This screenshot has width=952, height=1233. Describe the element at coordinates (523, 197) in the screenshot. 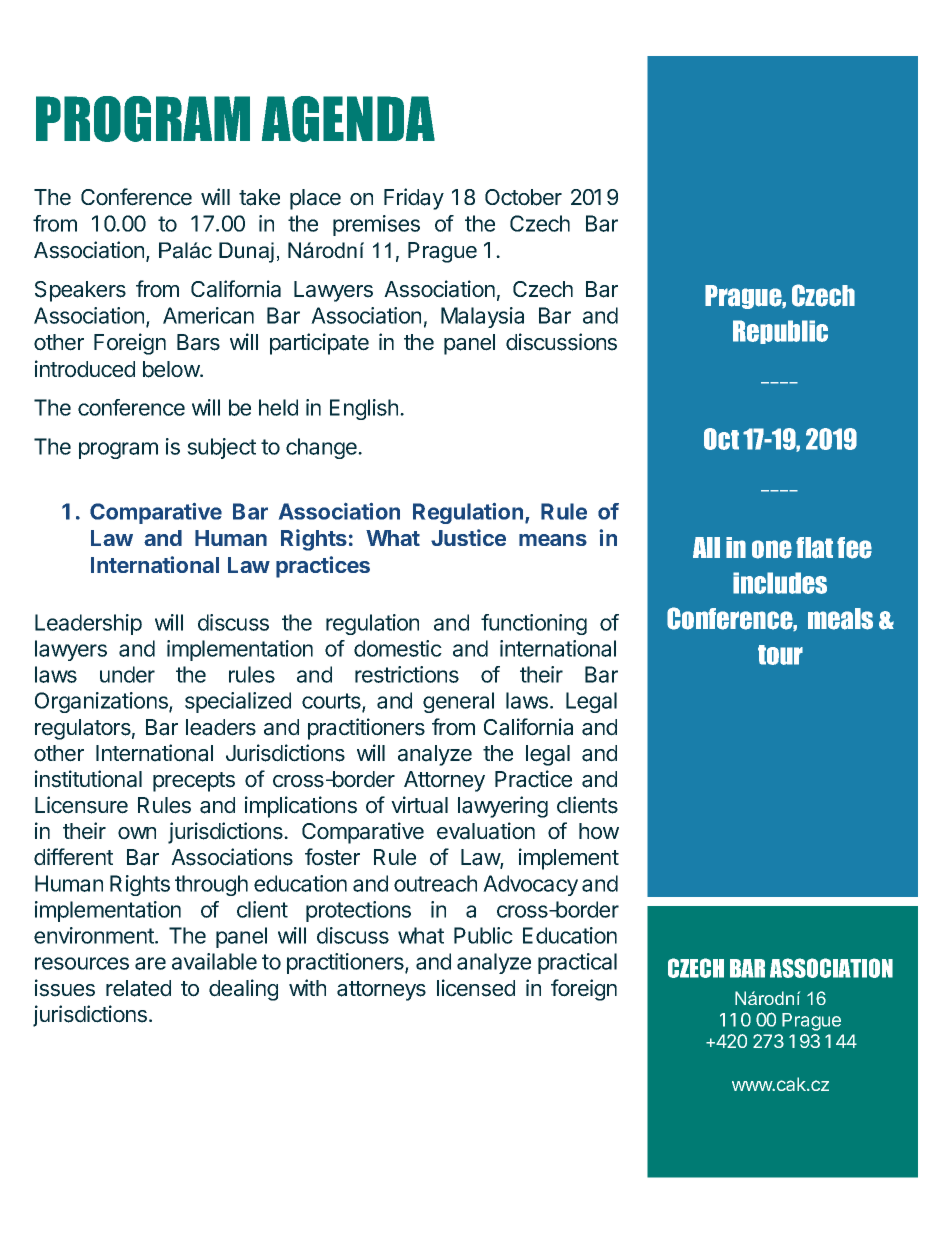

I see `October` at that location.
